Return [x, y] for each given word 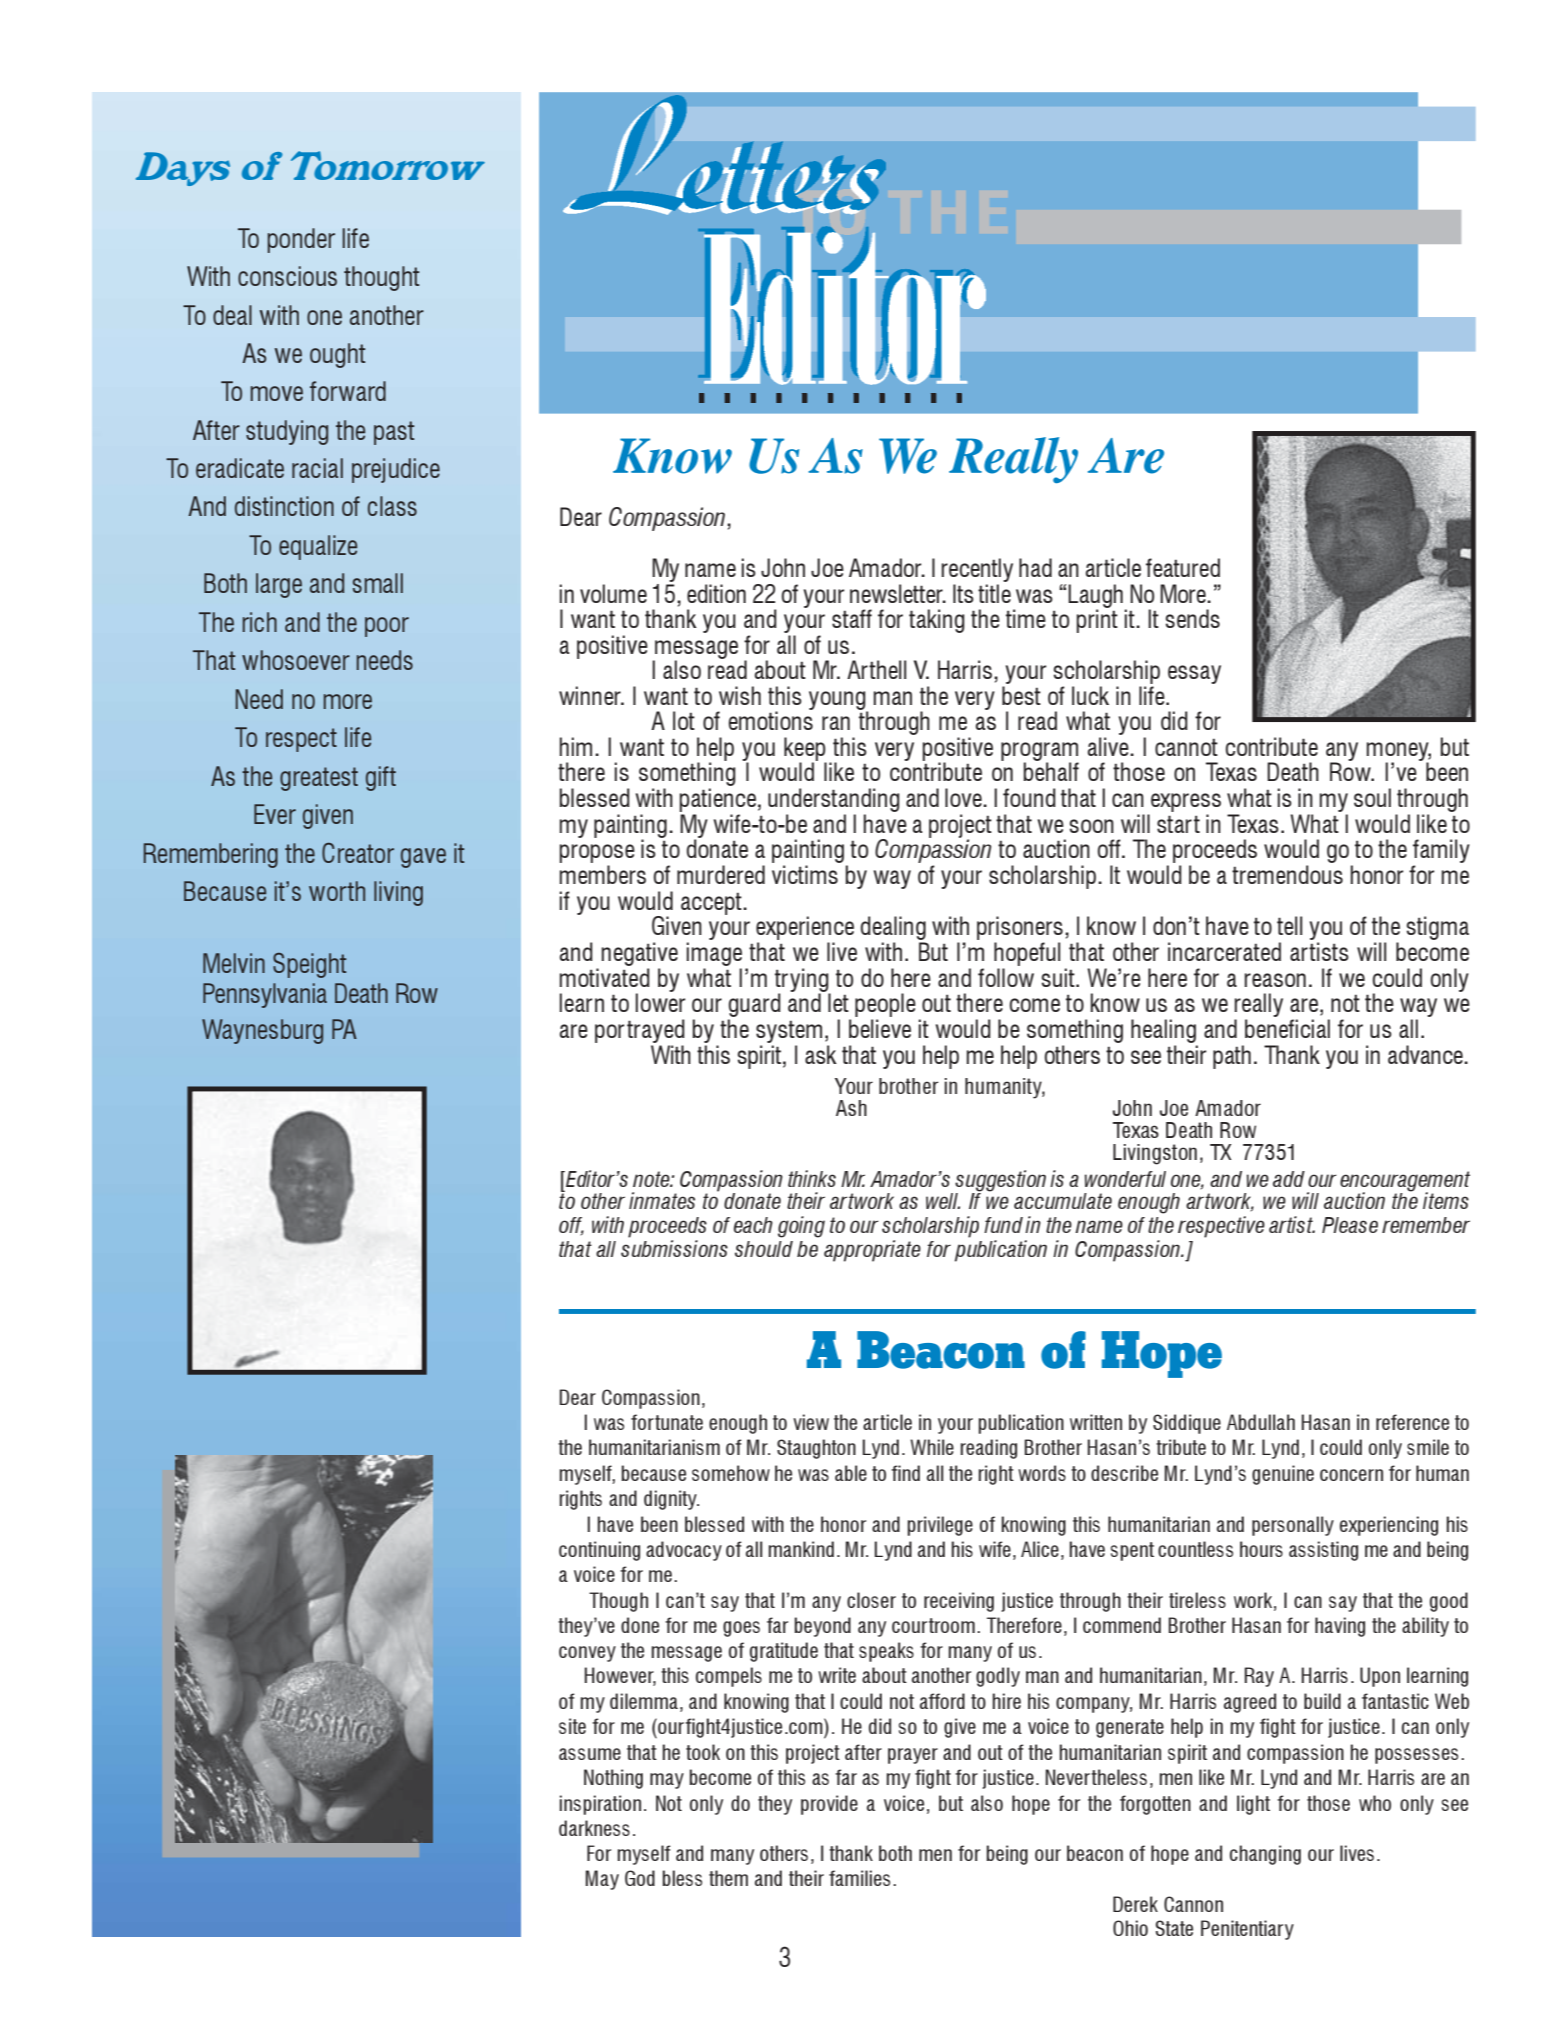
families [859, 1878]
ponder [301, 240]
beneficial [1287, 1028]
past [394, 433]
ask [821, 1054]
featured [1183, 567]
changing [1265, 1855]
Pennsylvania [265, 995]
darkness [594, 1828]
